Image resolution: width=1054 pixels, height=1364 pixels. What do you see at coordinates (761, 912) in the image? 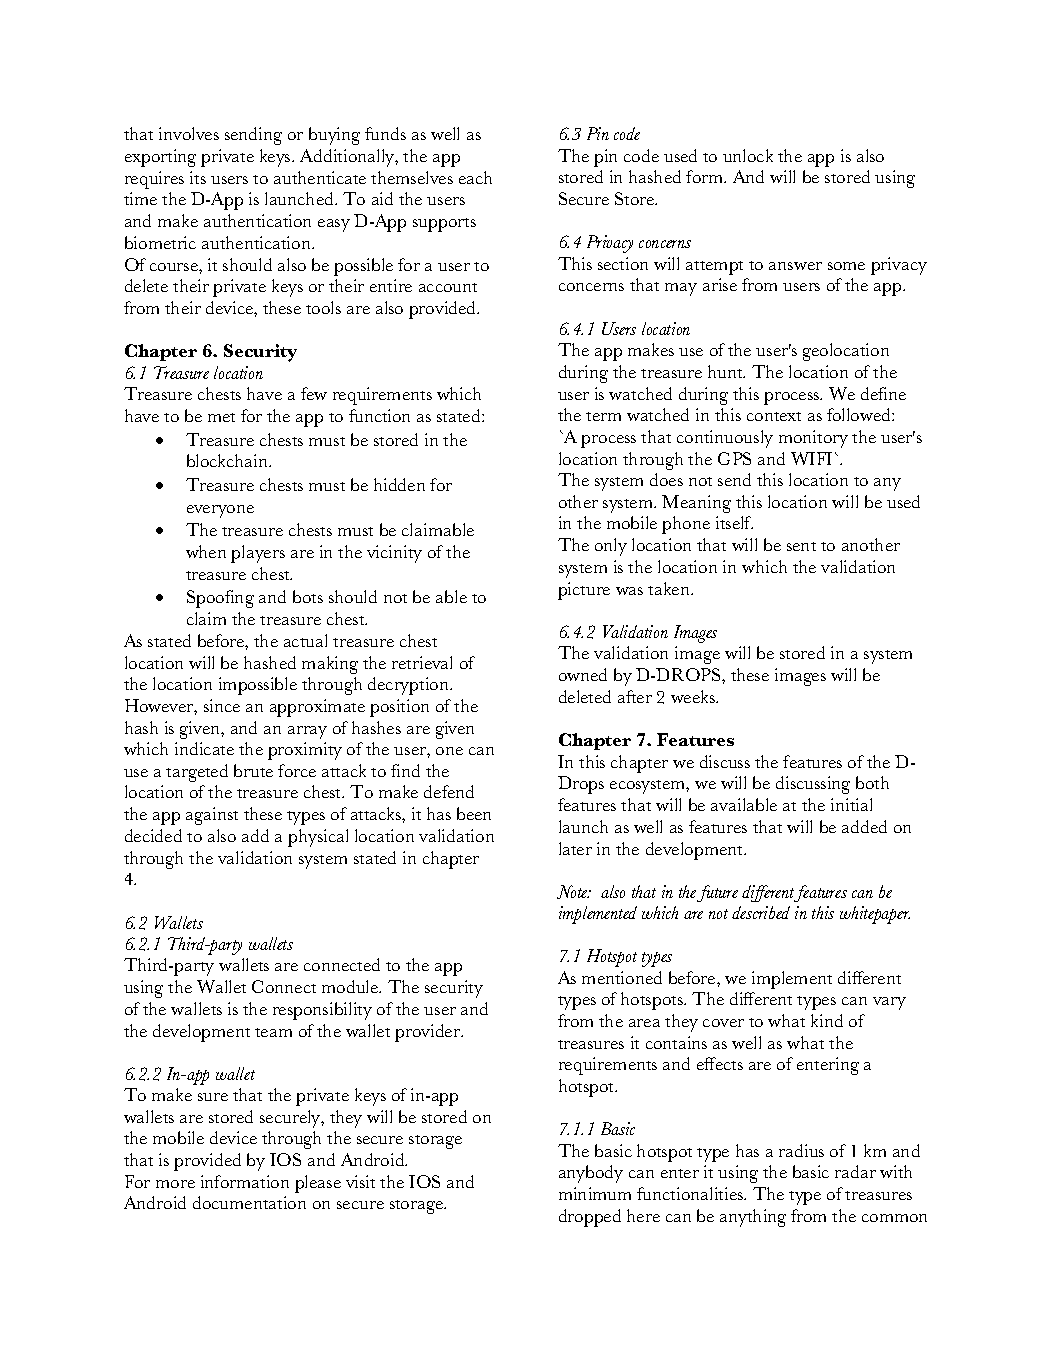
I see `described` at bounding box center [761, 912].
